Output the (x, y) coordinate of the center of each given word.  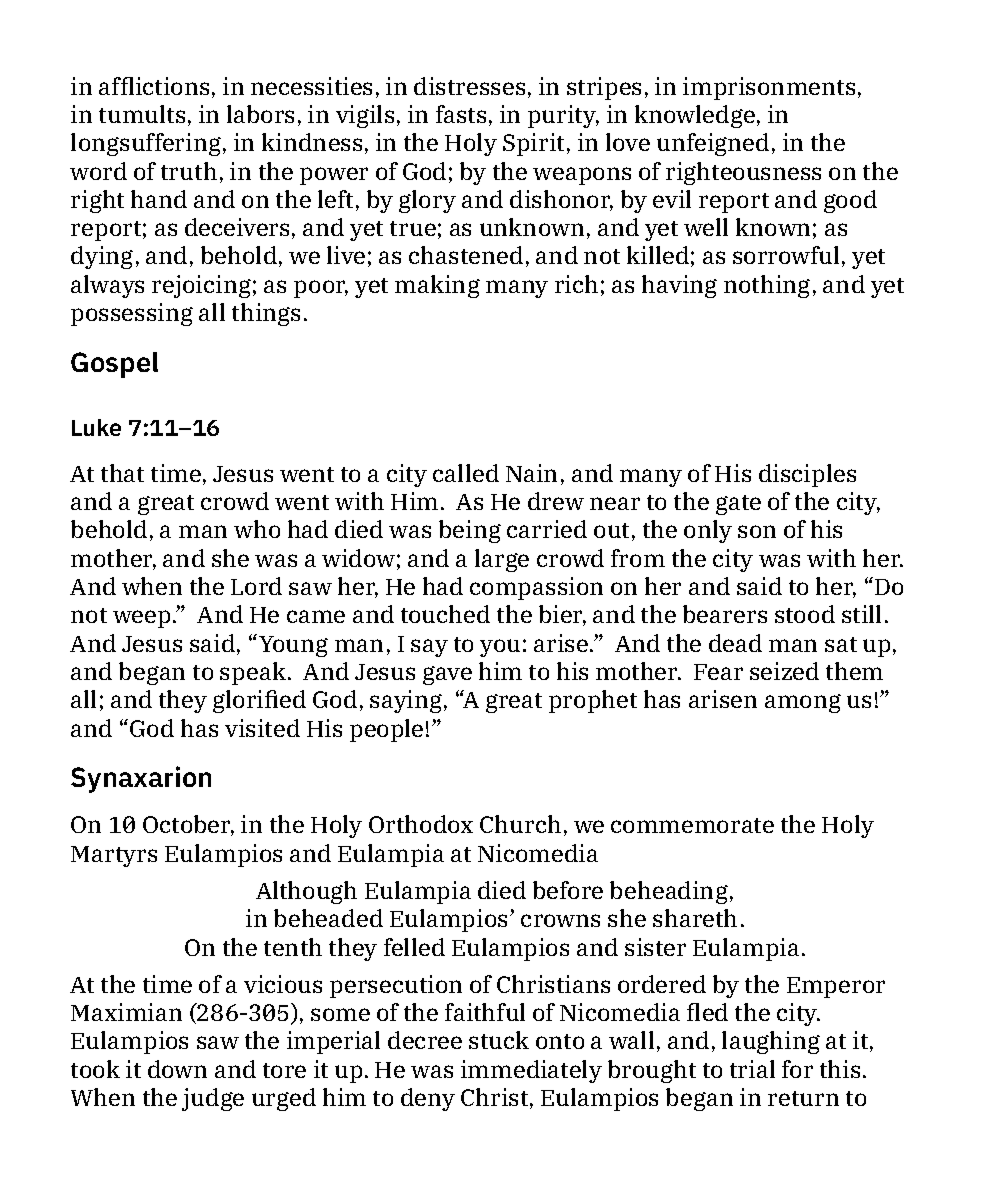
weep (141, 619)
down (177, 1069)
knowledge (695, 116)
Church (520, 824)
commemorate (692, 825)
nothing (767, 286)
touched (445, 614)
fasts (461, 114)
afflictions (154, 86)
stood (805, 614)
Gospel (114, 365)
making (437, 286)
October (188, 825)
